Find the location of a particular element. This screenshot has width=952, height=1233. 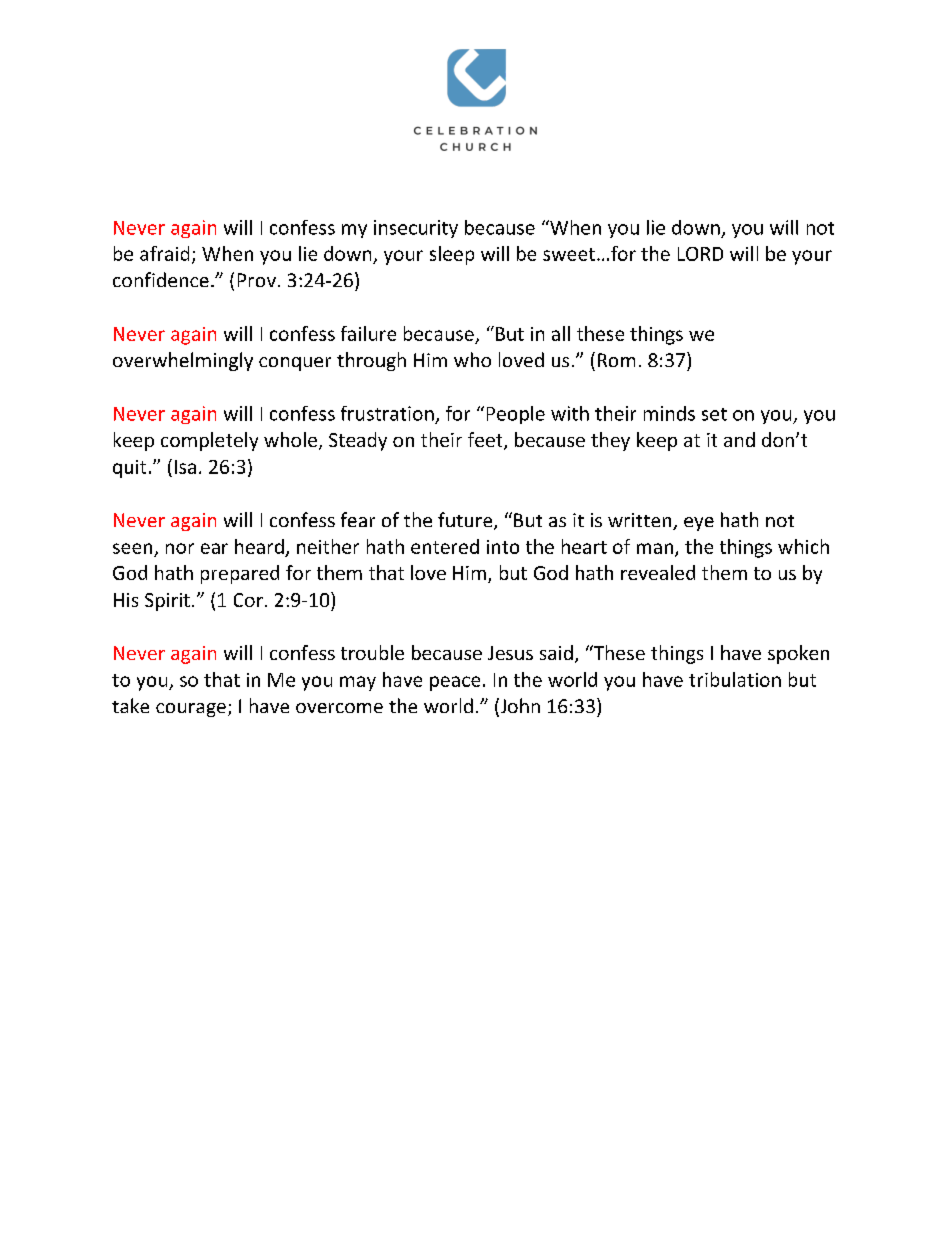

afraid is located at coordinates (164, 253).
